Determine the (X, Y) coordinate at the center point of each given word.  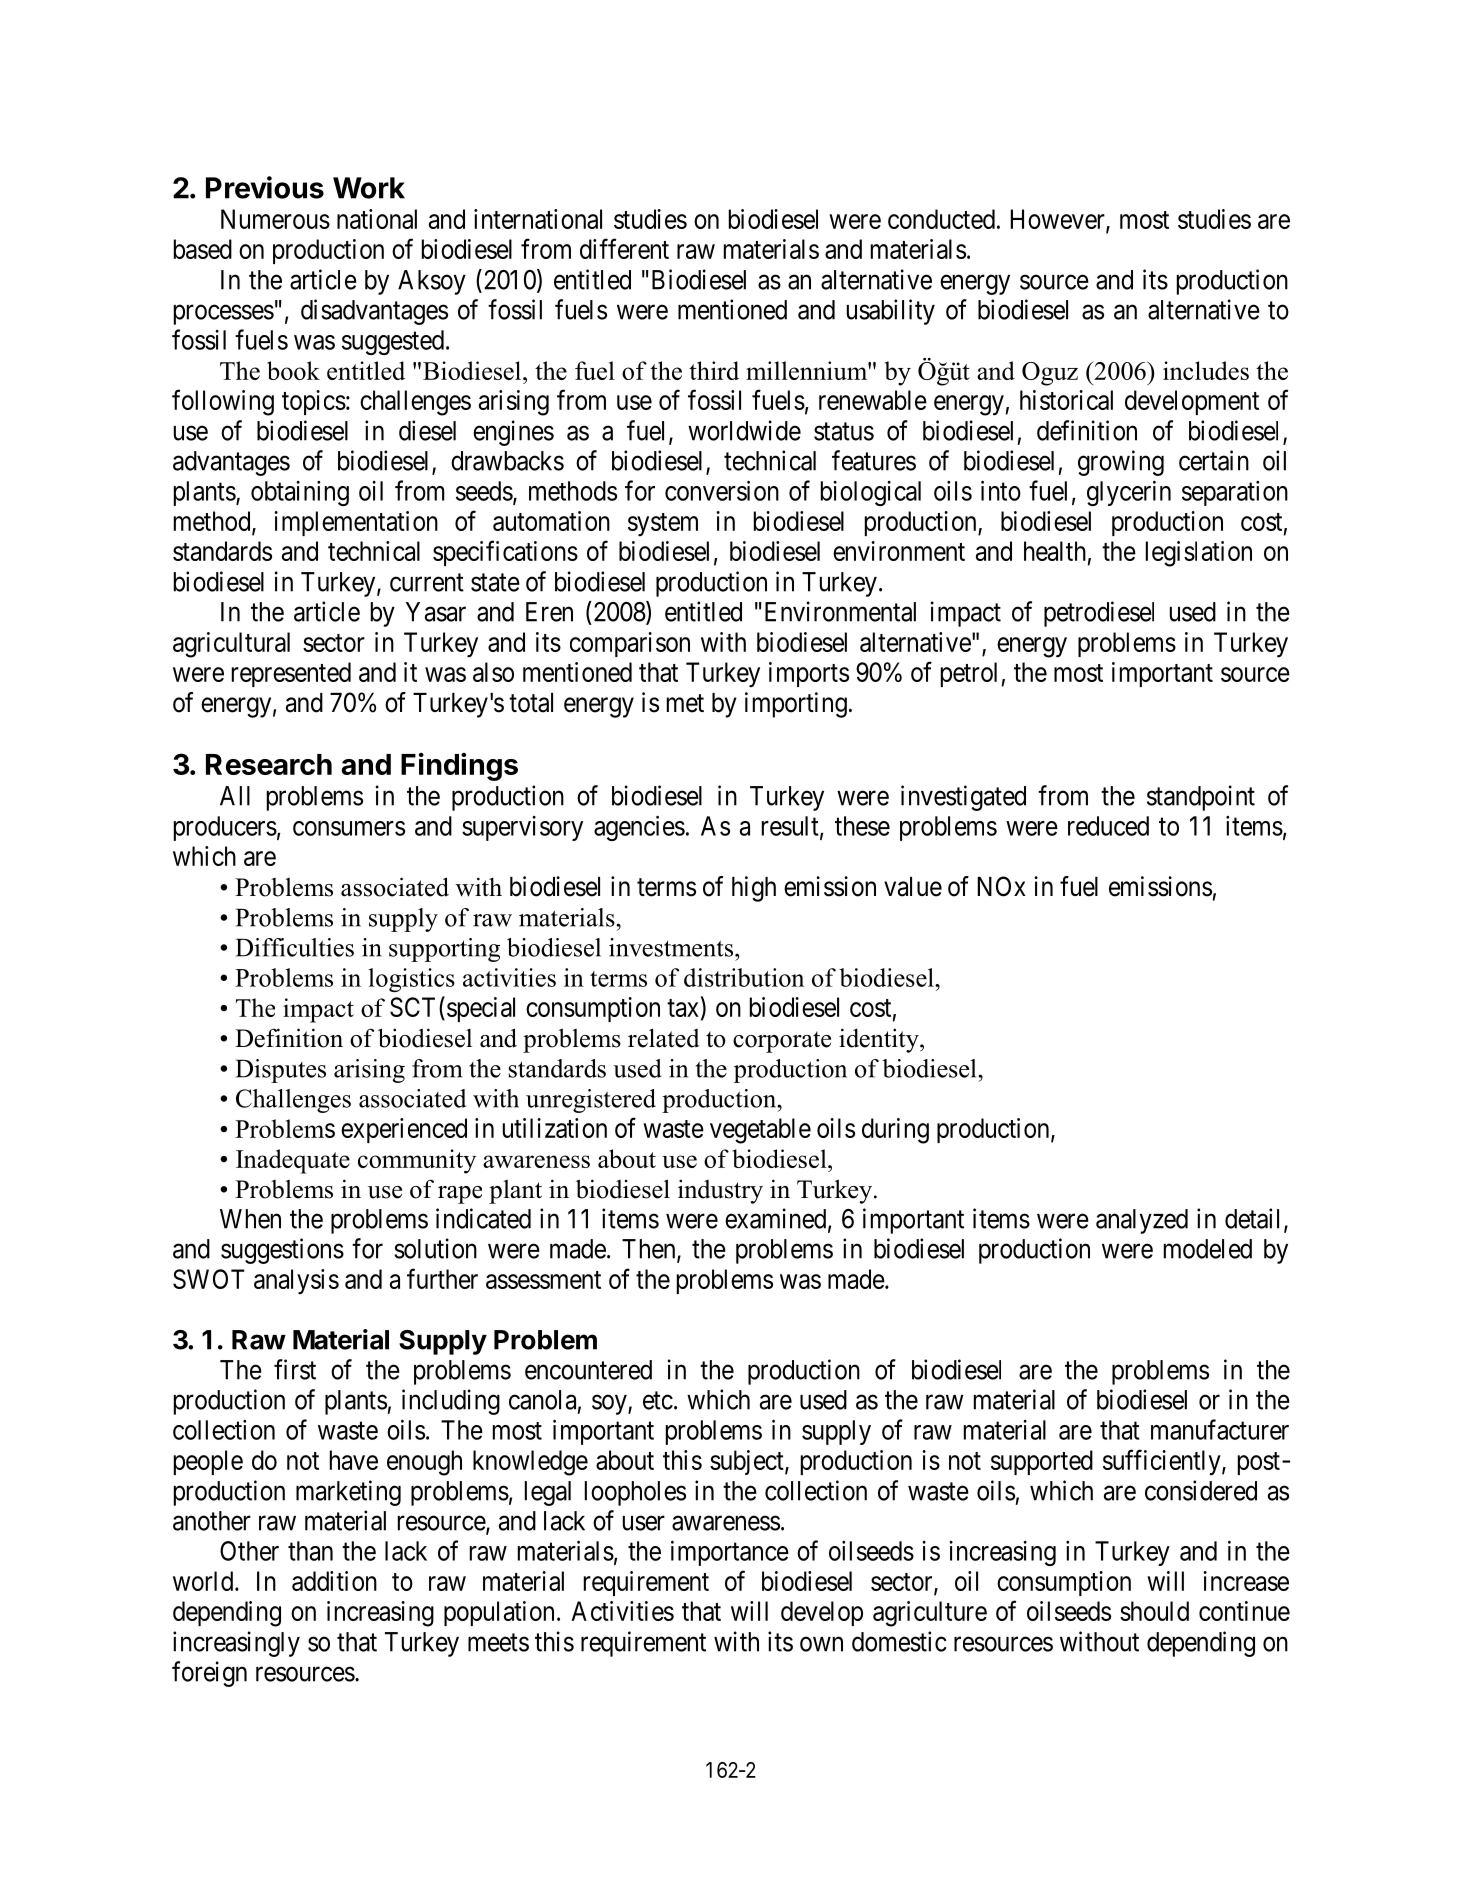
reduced (1108, 826)
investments (671, 947)
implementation (356, 523)
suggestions (282, 1251)
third (714, 370)
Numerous (275, 219)
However (1059, 220)
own (821, 1644)
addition (334, 1581)
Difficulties (295, 947)
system (663, 525)
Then (650, 1250)
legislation (1199, 554)
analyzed (1142, 1221)
